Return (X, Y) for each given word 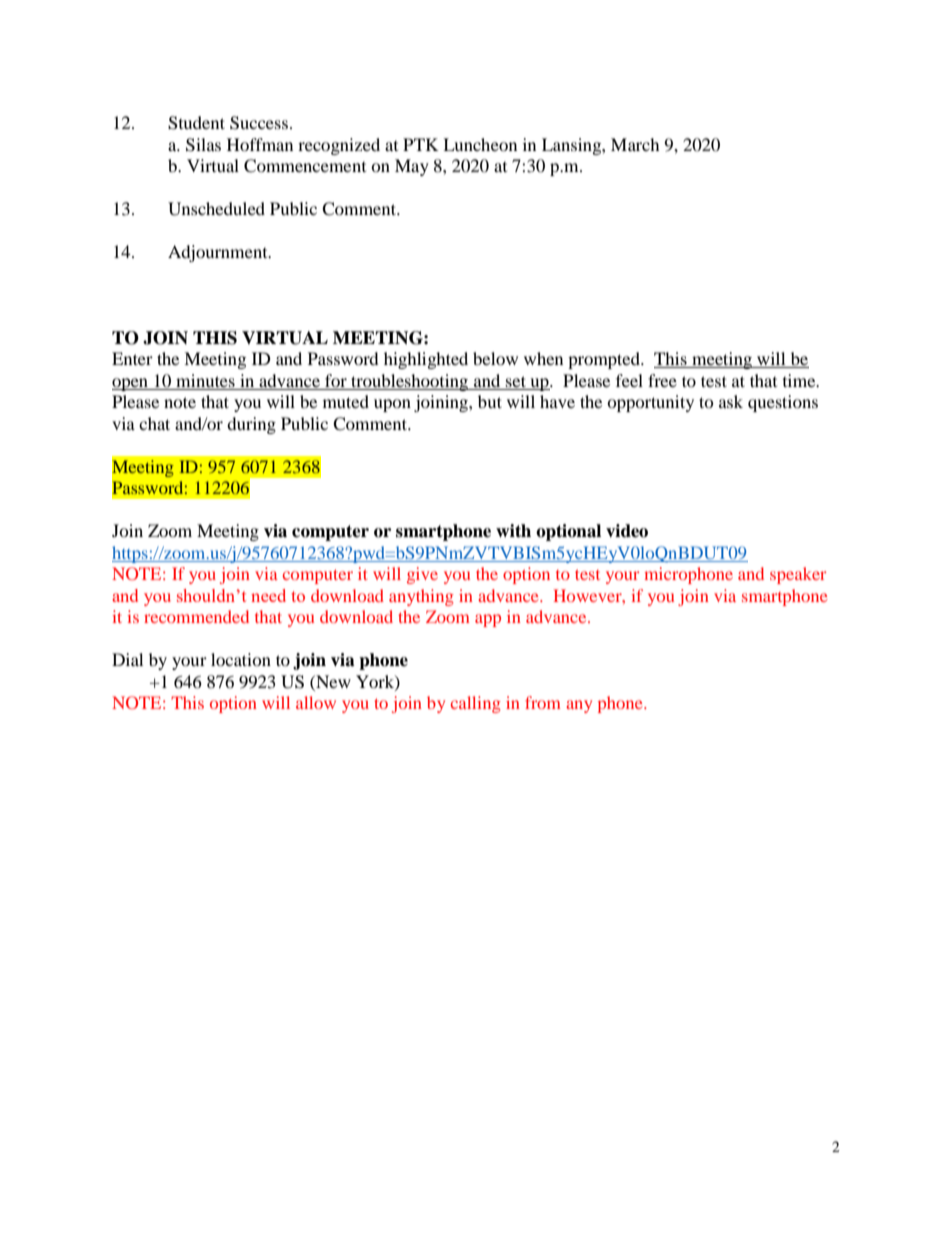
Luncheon (480, 144)
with (513, 531)
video (627, 531)
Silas (203, 145)
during (251, 425)
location (241, 659)
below (495, 358)
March (635, 144)
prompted (605, 360)
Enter (132, 358)
